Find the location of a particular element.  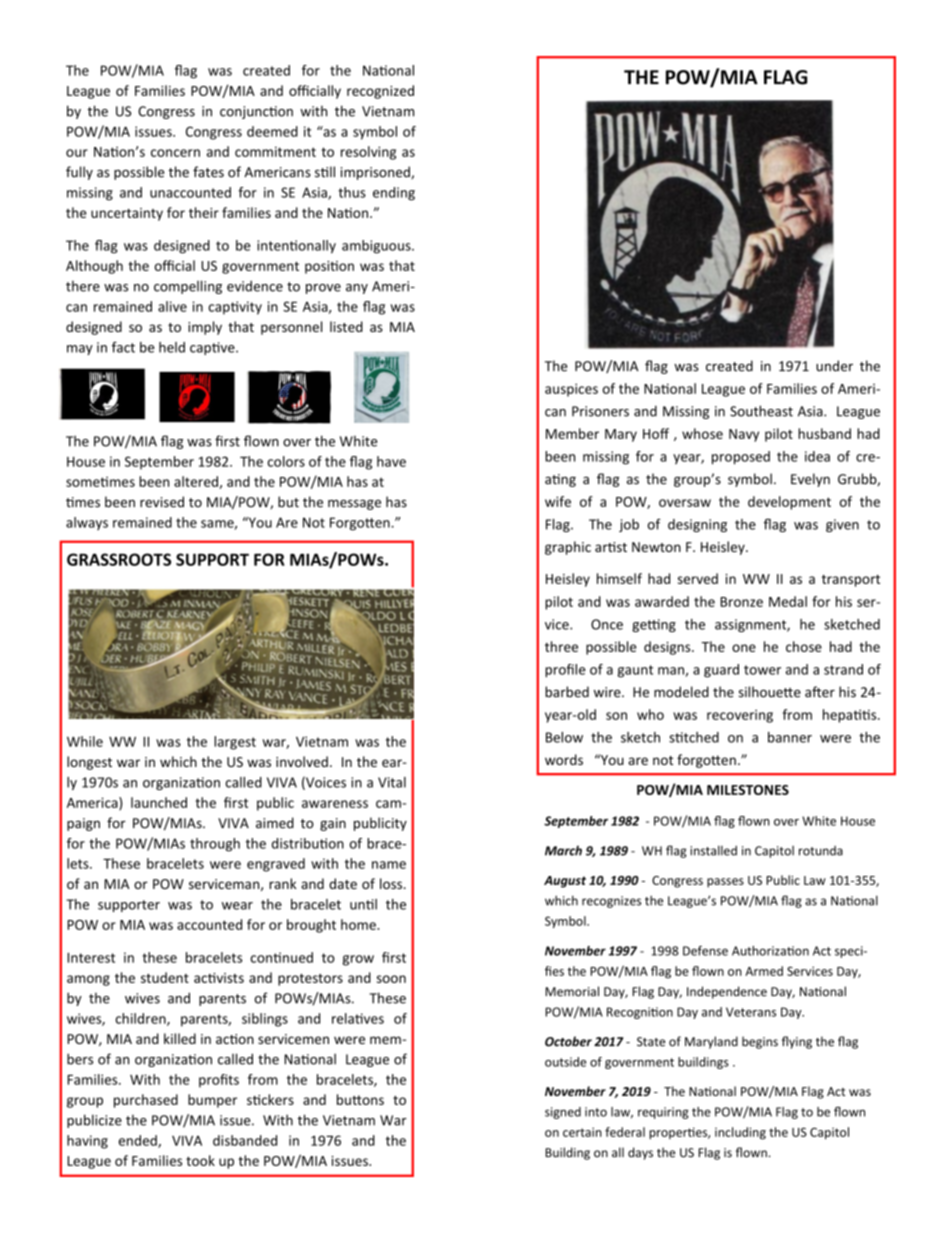

including is located at coordinates (740, 1133).
